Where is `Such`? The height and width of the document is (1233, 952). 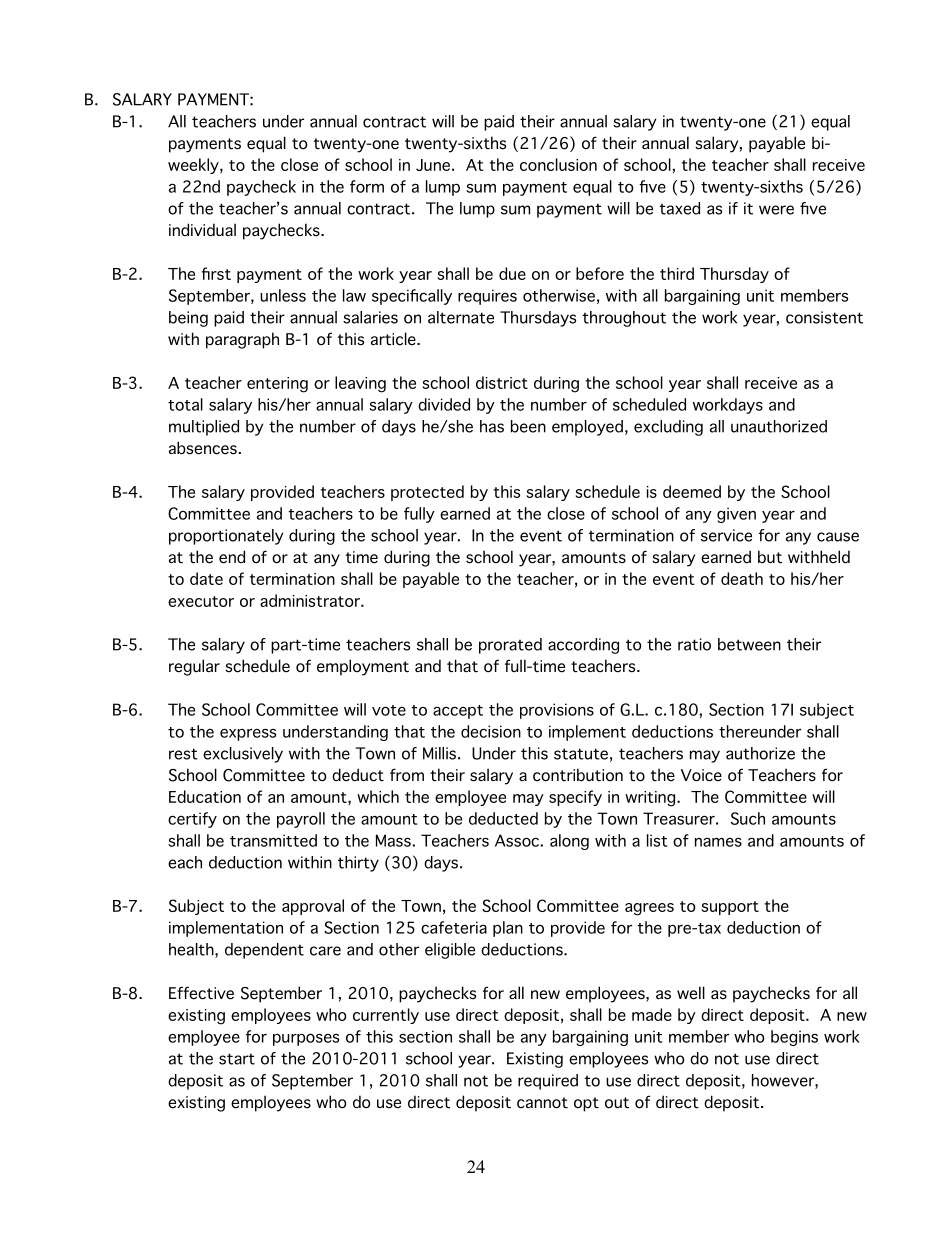
Such is located at coordinates (748, 818).
